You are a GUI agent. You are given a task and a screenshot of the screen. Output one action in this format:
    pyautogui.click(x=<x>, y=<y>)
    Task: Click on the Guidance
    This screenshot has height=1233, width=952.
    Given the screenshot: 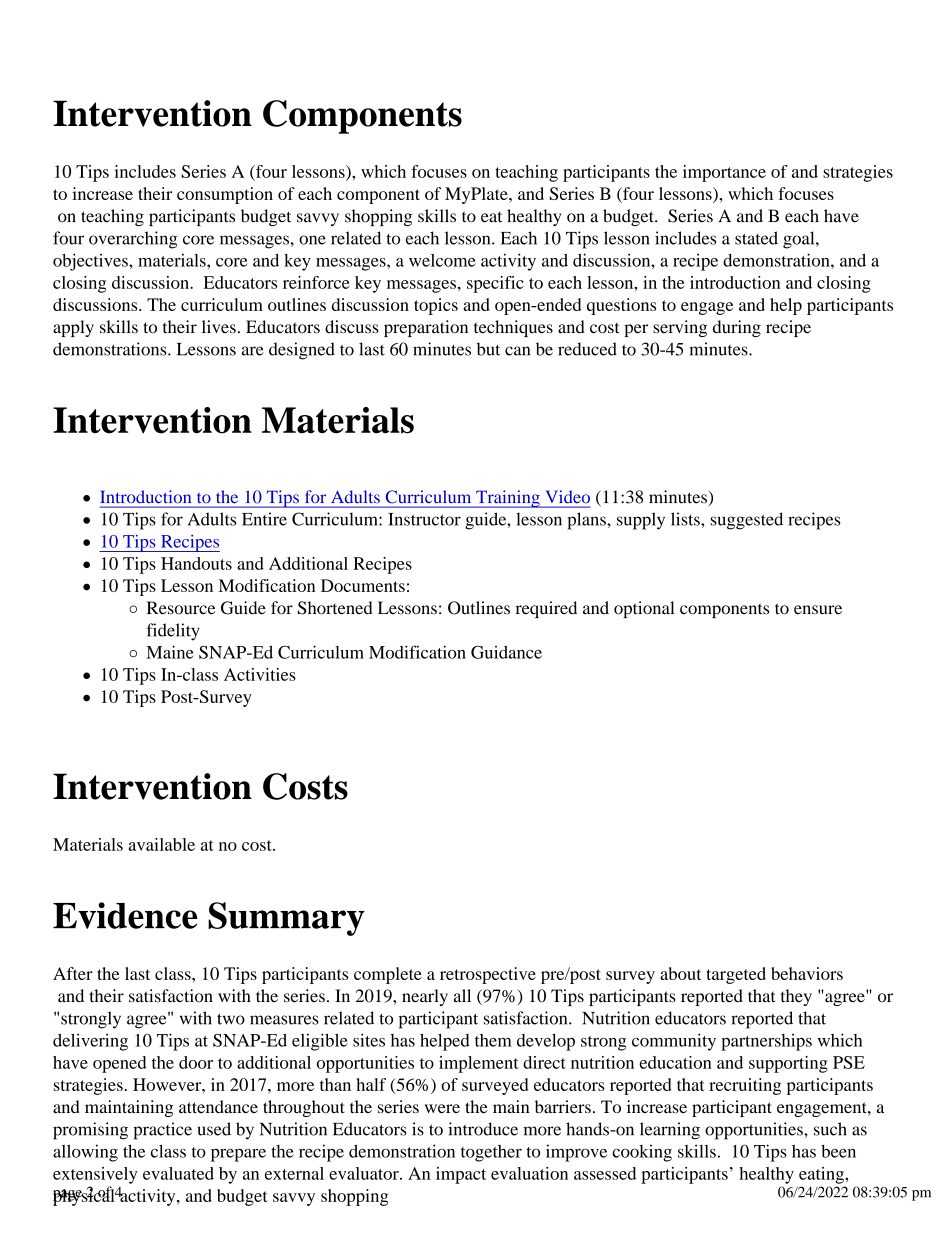 What is the action you would take?
    pyautogui.click(x=506, y=652)
